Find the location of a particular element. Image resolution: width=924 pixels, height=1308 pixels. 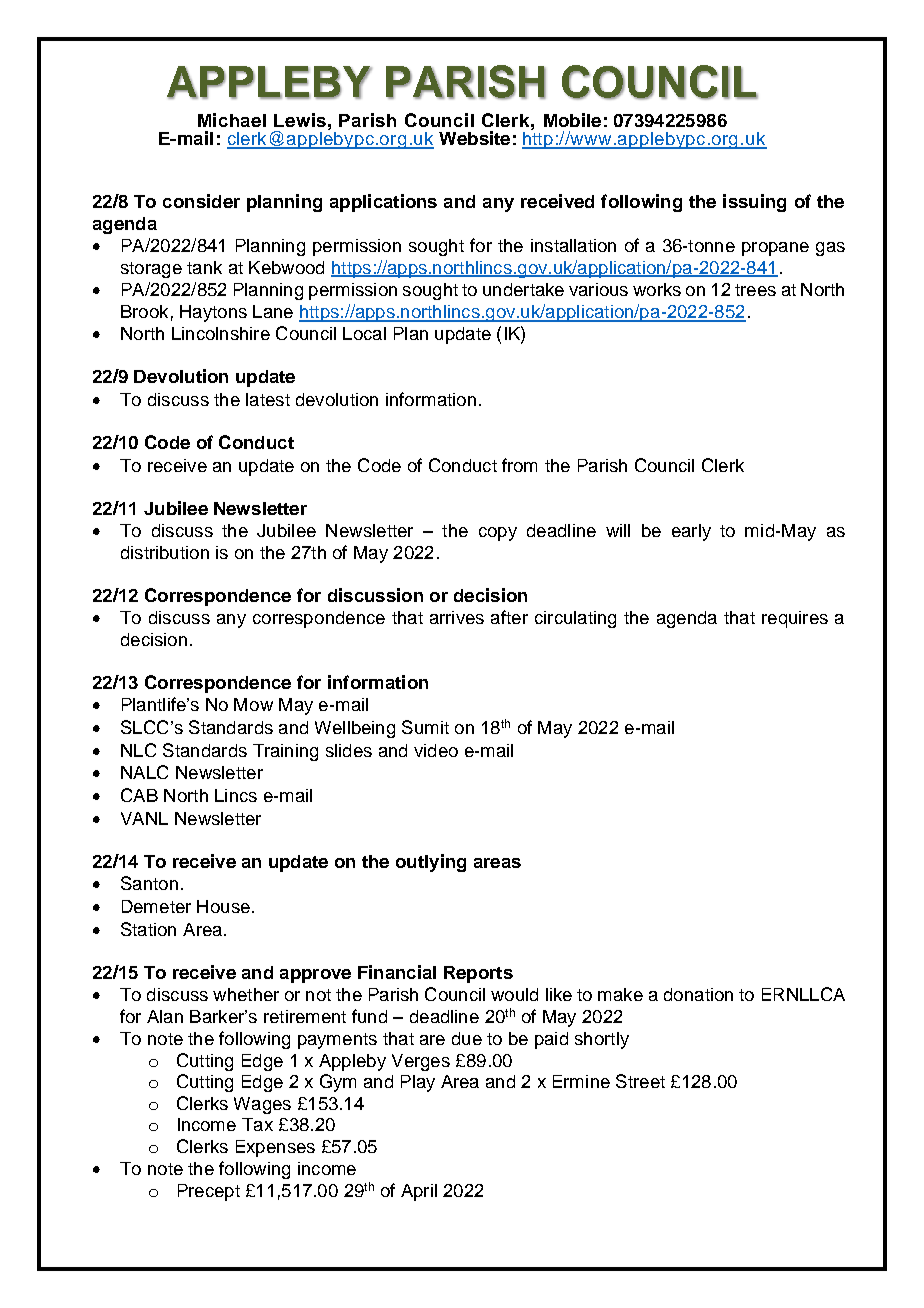

Website is located at coordinates (474, 138).
